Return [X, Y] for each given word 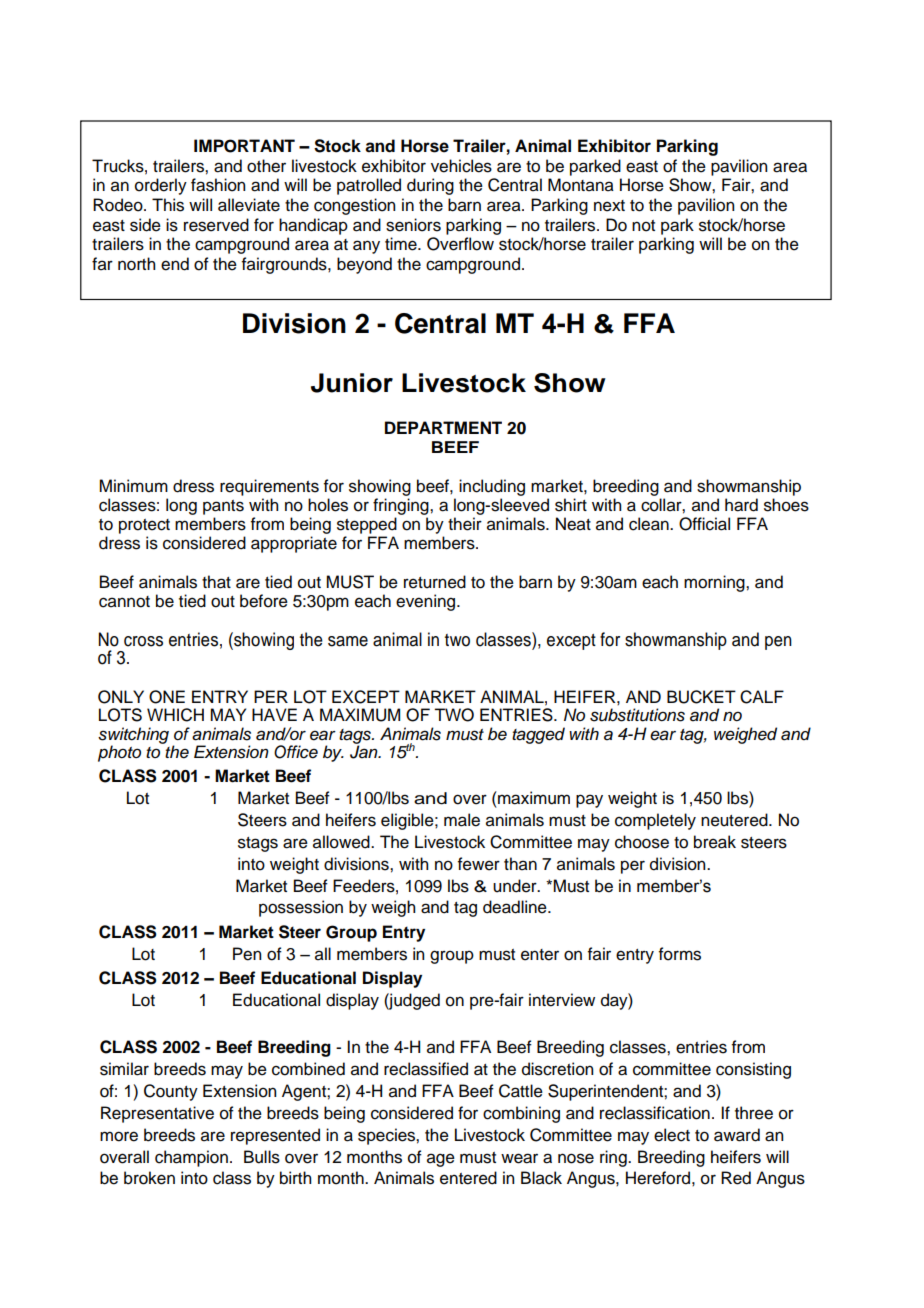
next [609, 206]
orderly [161, 186]
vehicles [461, 166]
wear [519, 1158]
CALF [762, 697]
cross [143, 641]
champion [191, 1158]
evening [427, 602]
